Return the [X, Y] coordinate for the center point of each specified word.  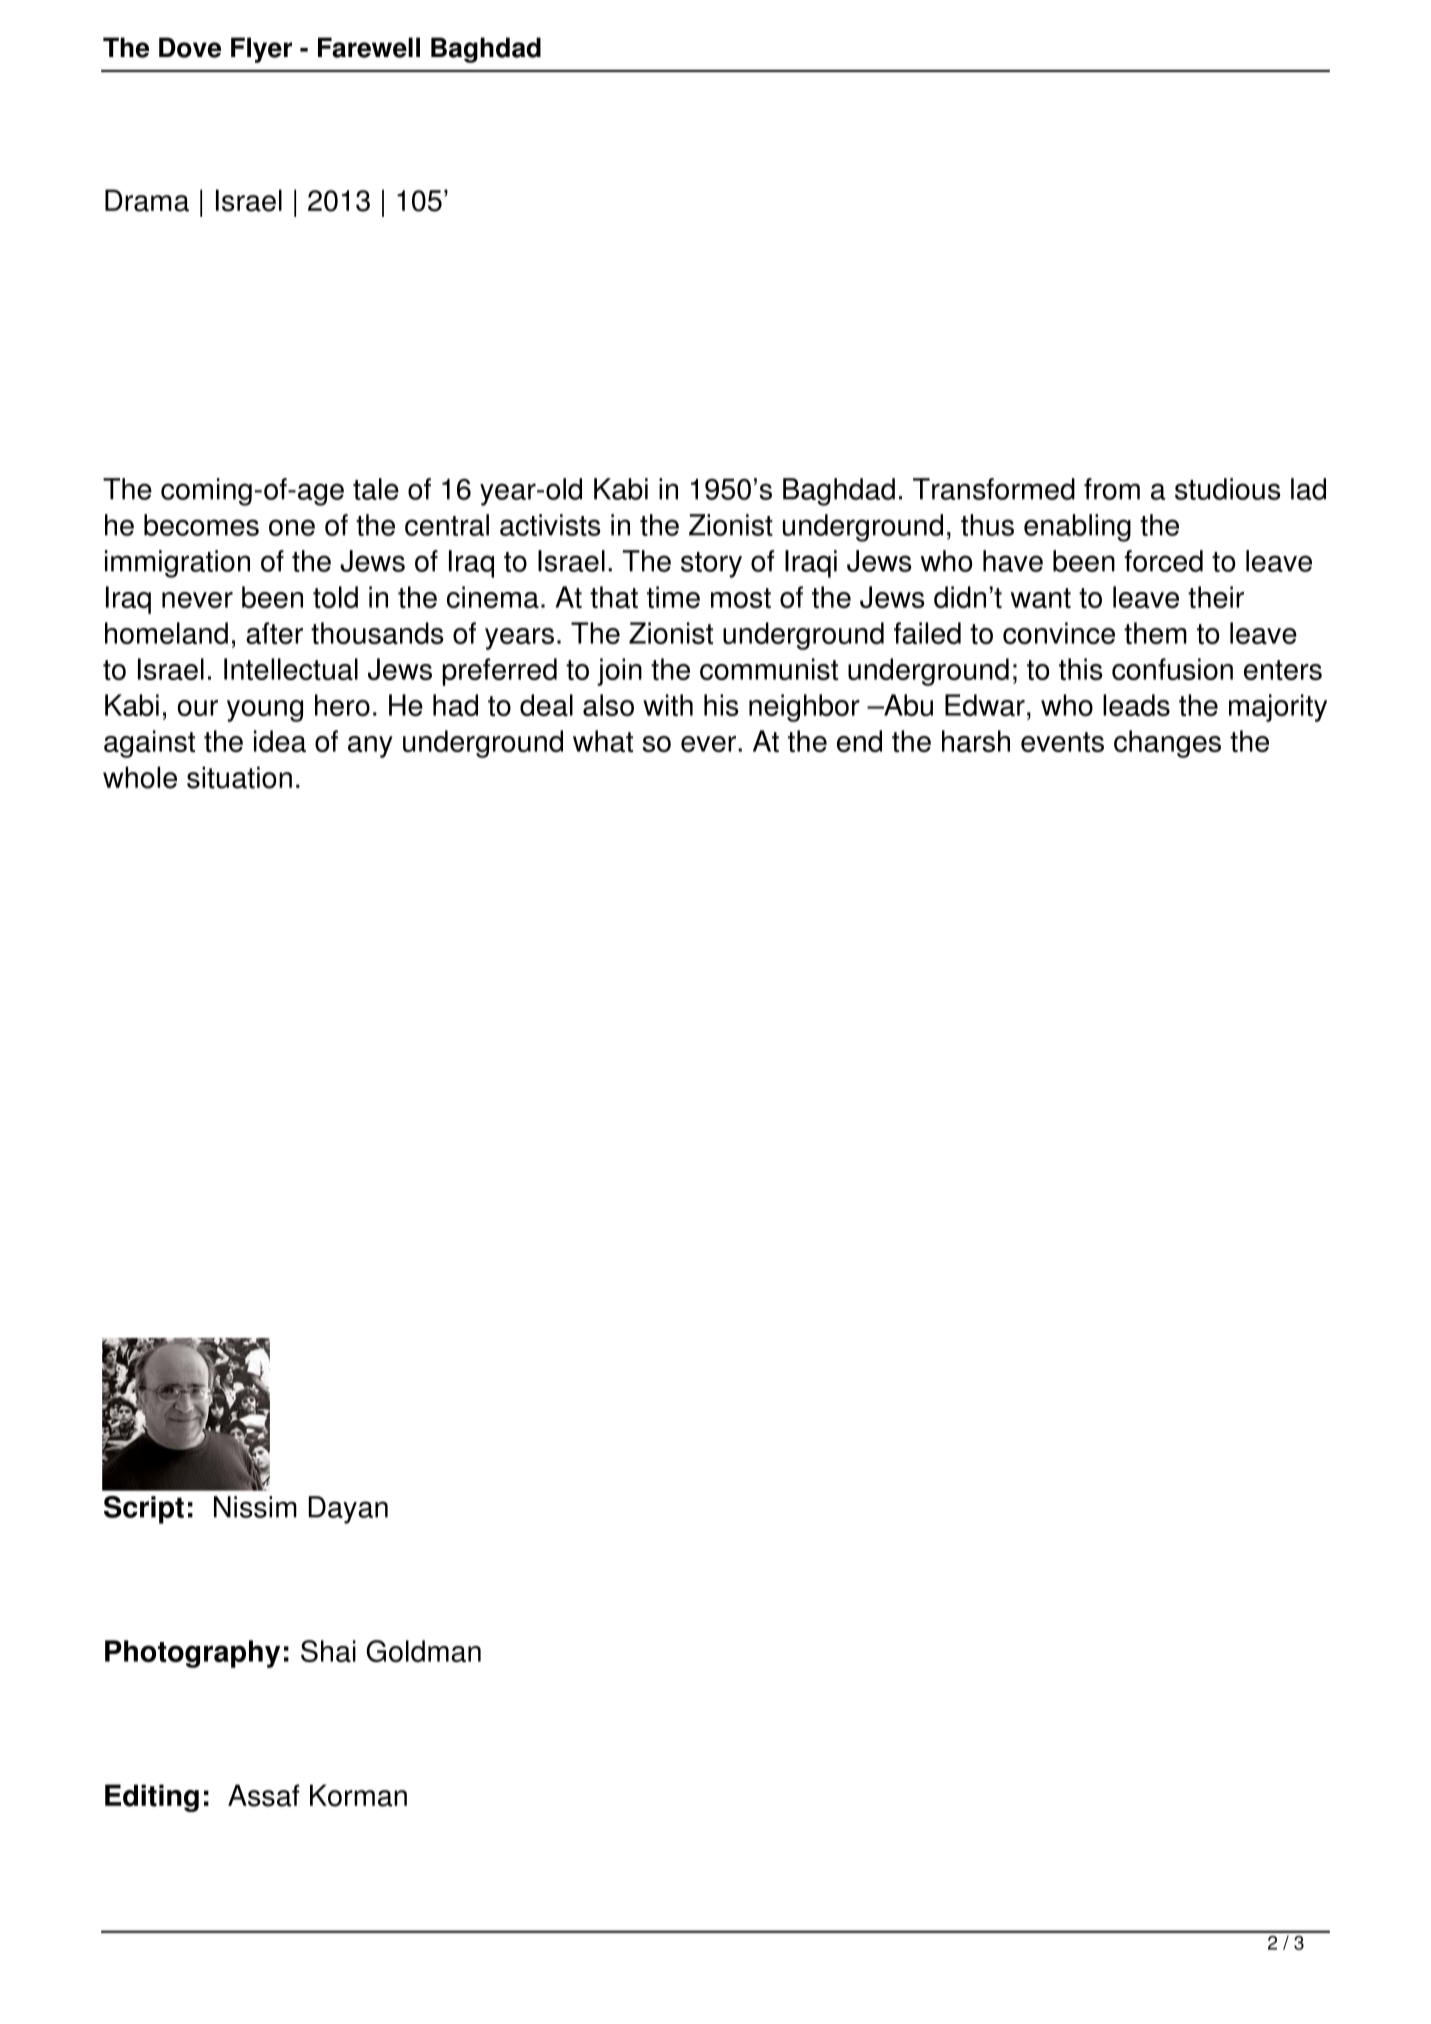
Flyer [261, 50]
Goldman [423, 1651]
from [1112, 489]
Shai [328, 1651]
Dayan [348, 1510]
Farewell [369, 47]
